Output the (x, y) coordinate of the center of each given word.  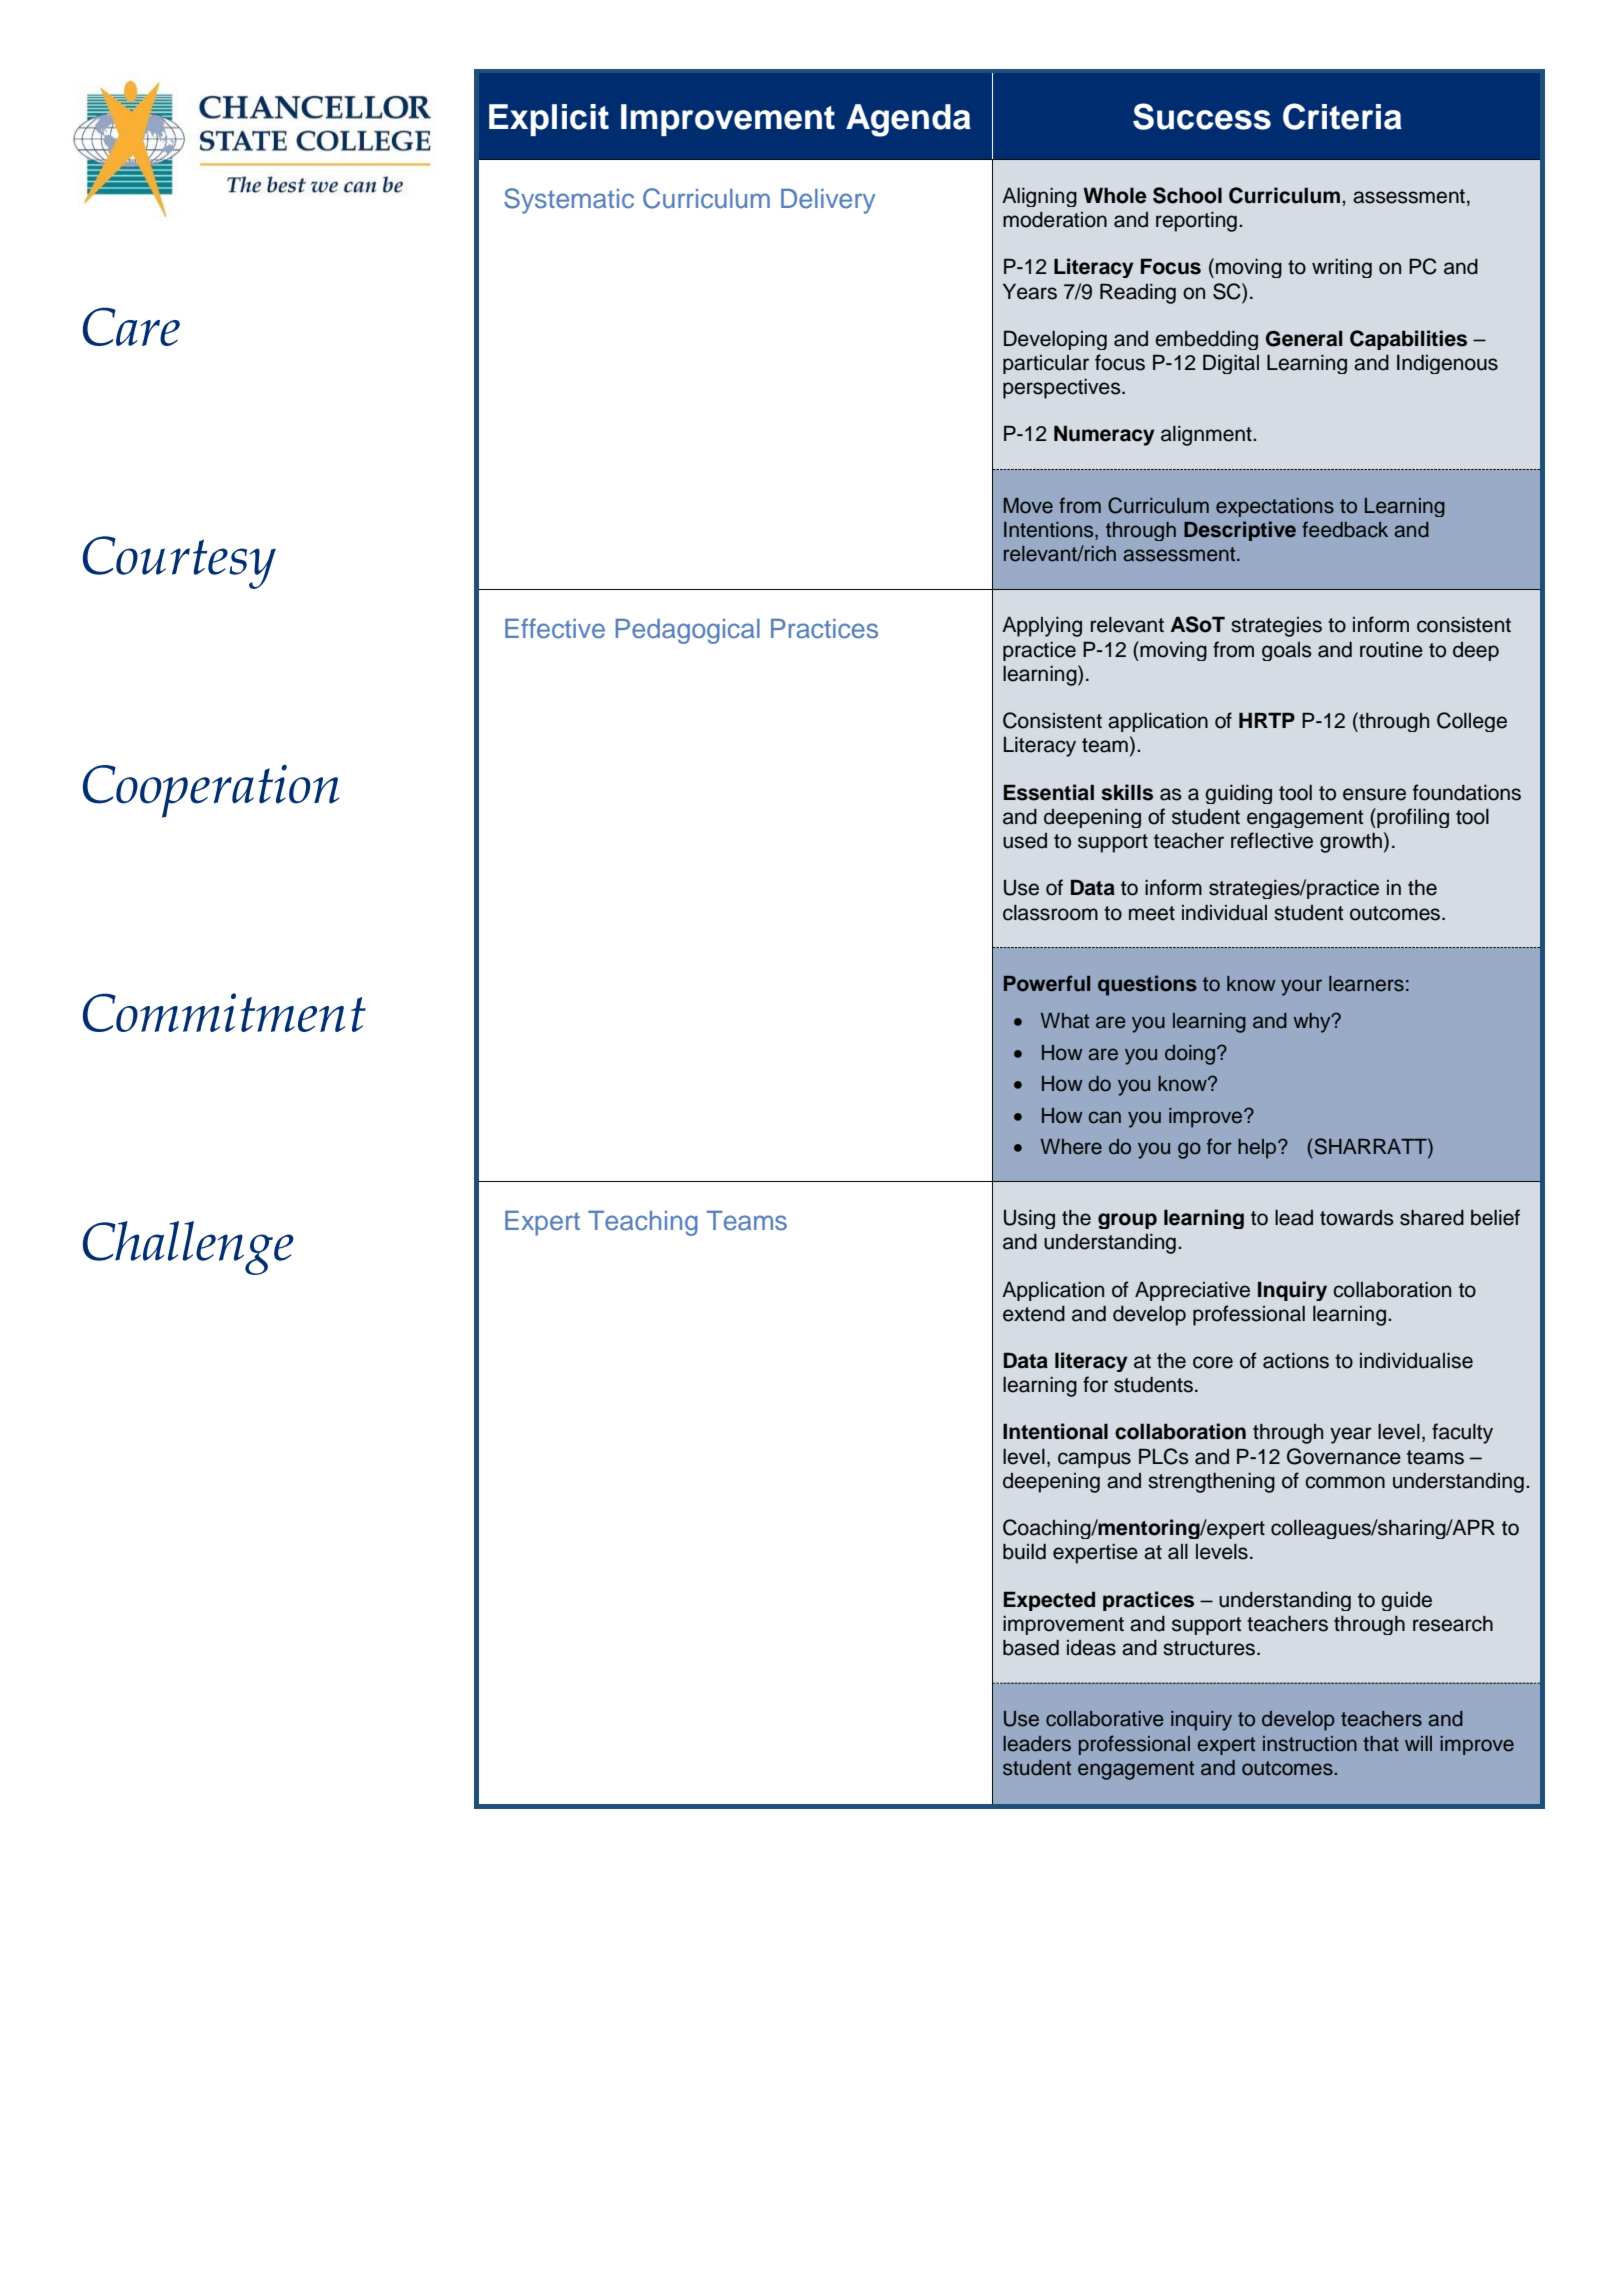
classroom (1050, 913)
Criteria (1342, 116)
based (1031, 1648)
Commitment (224, 1012)
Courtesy (179, 562)
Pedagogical (687, 631)
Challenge (188, 1248)
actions (1296, 1361)
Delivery (828, 201)
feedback (1345, 529)
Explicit (549, 120)
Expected (1049, 1601)
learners (1366, 984)
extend (1034, 1314)
